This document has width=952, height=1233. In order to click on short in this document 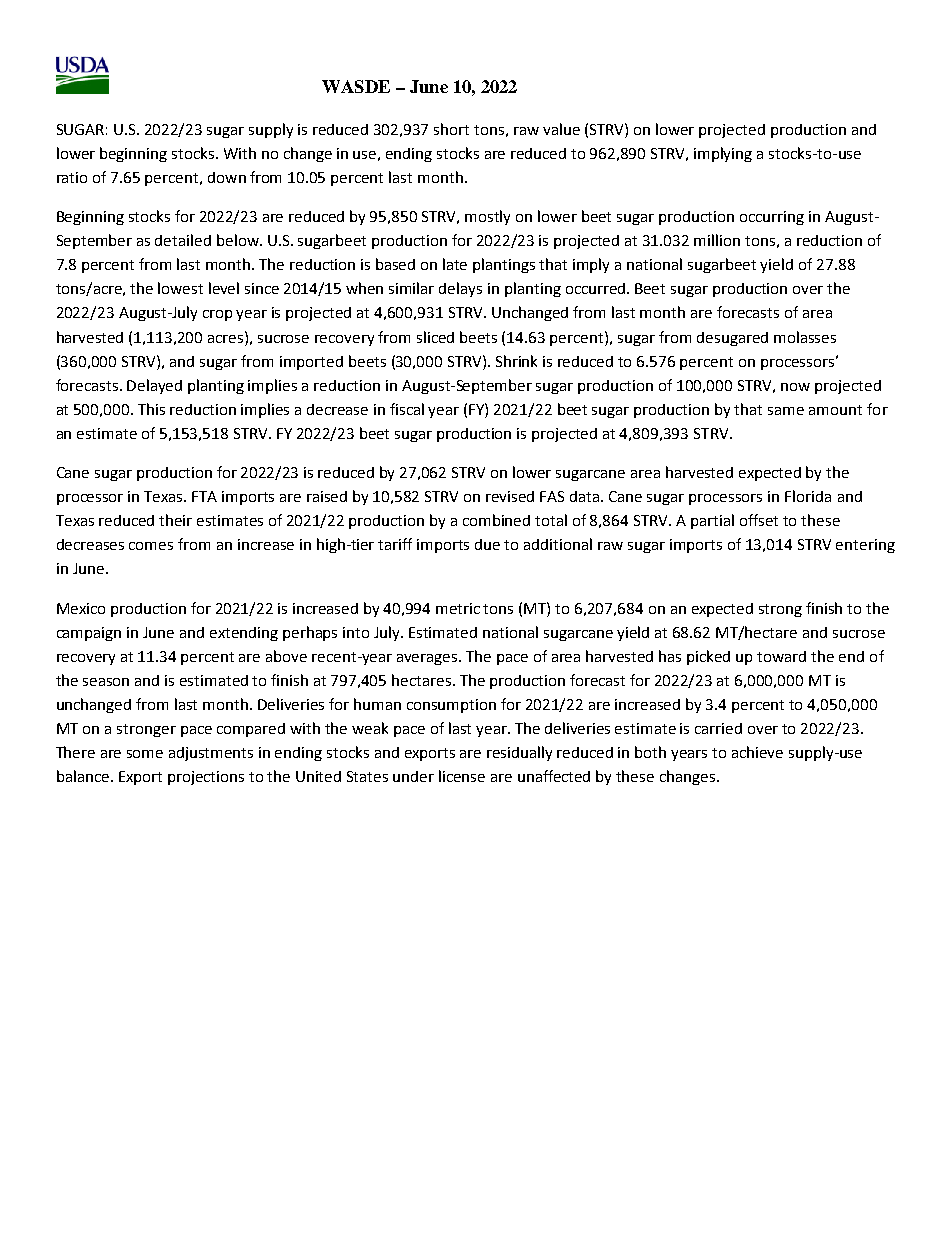, I will do `click(451, 129)`.
